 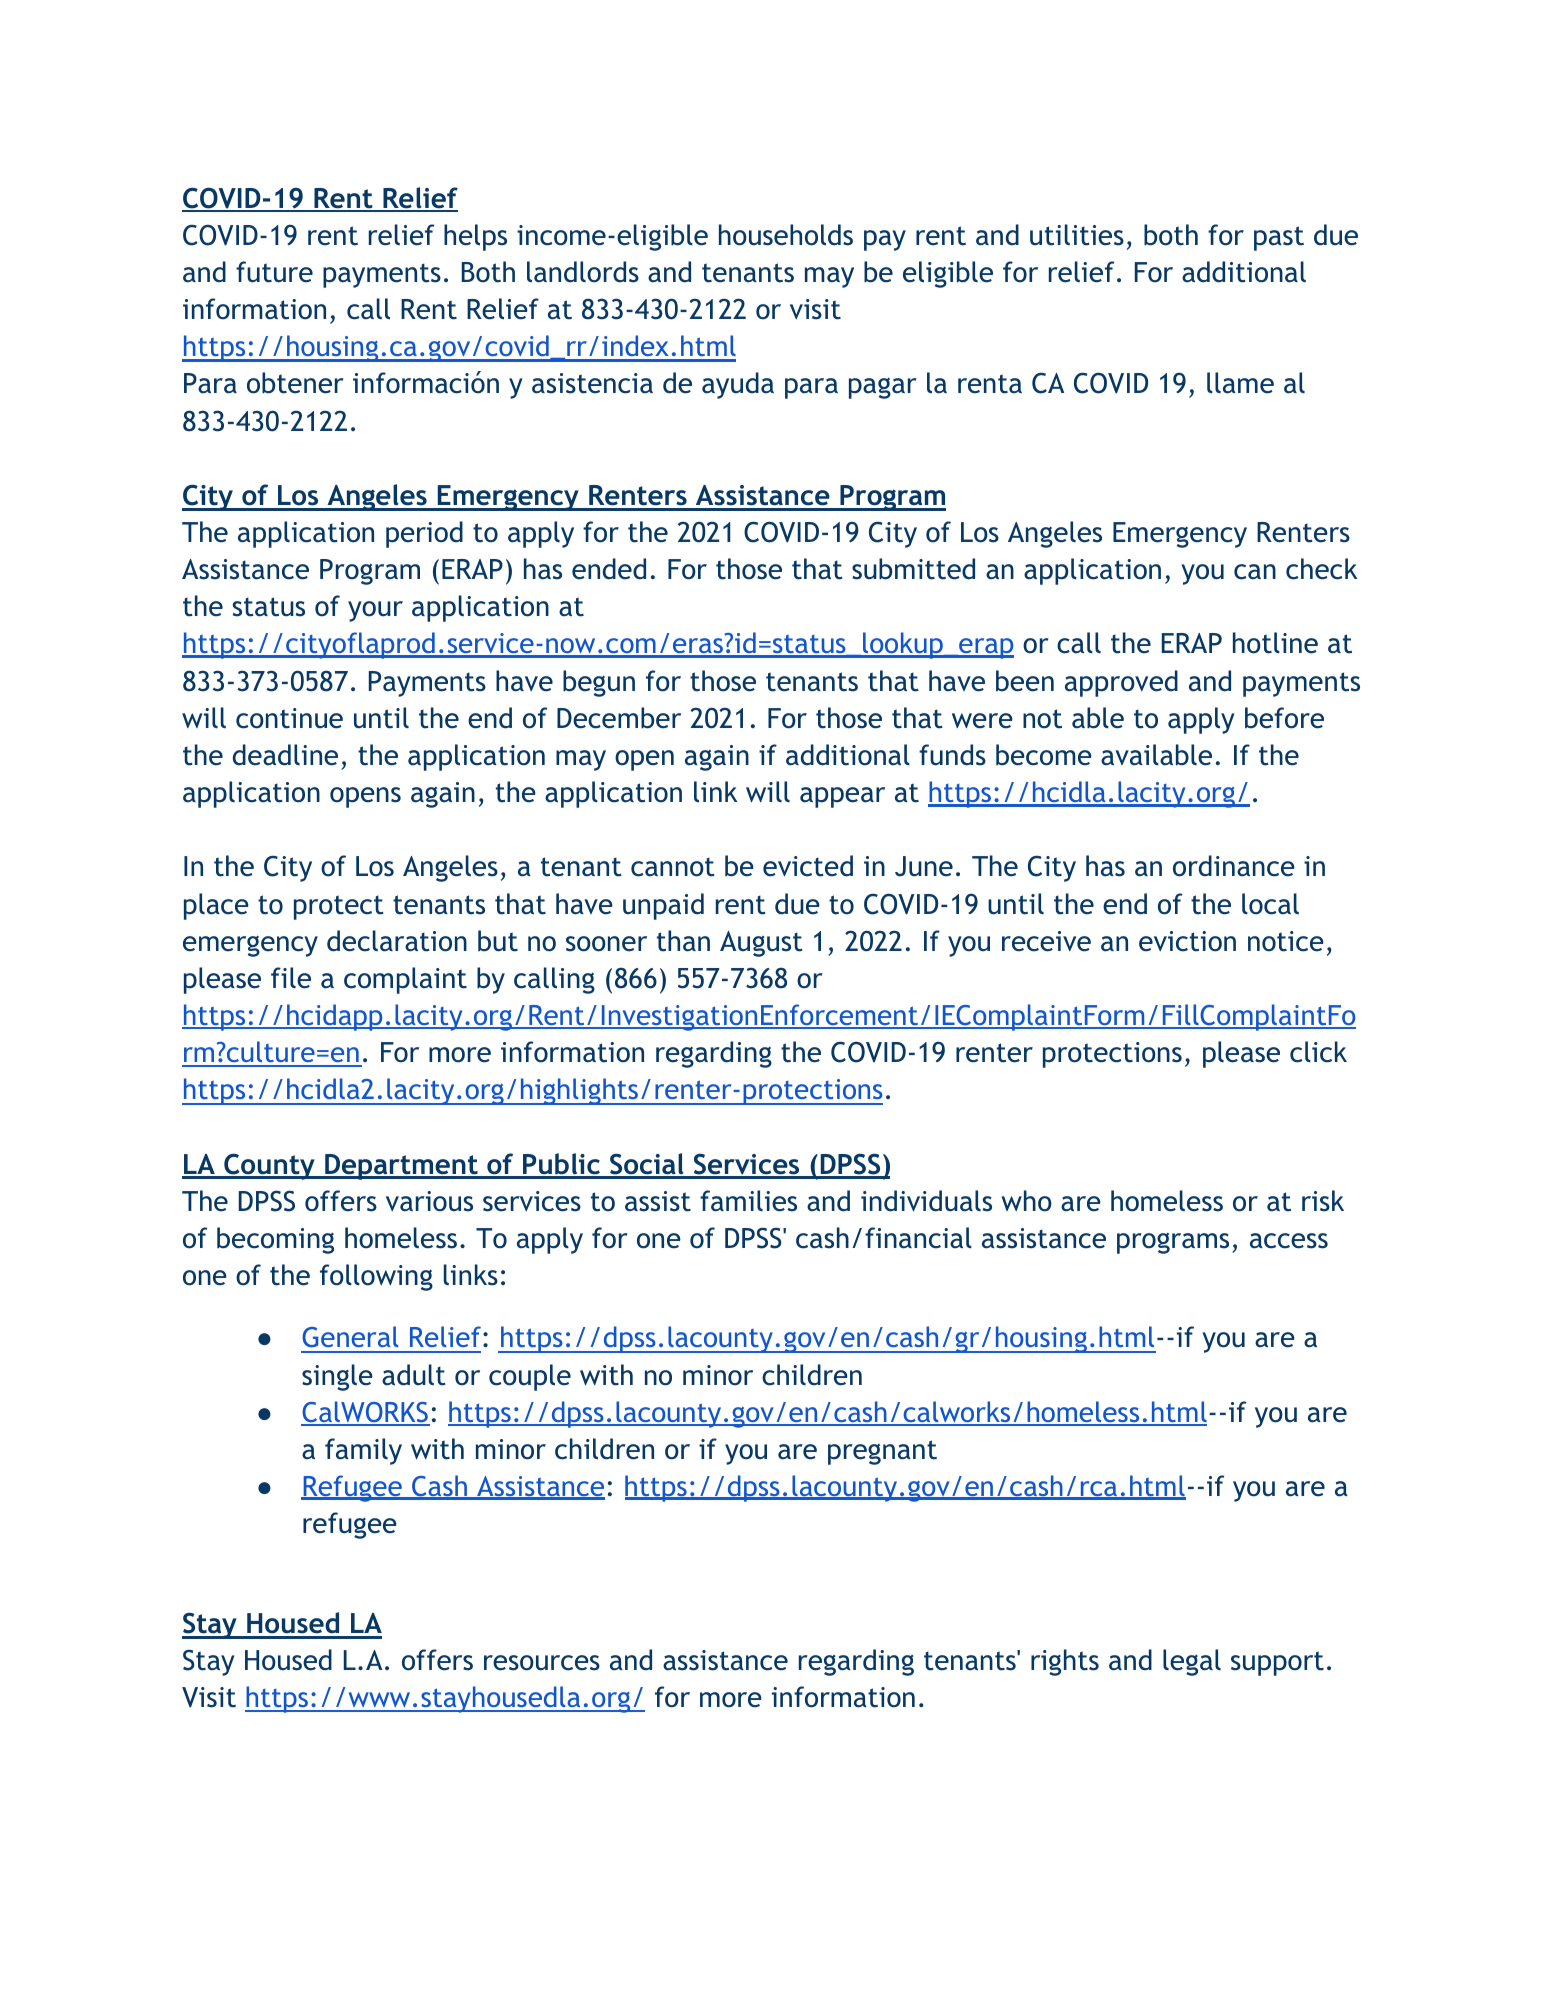 What do you see at coordinates (542, 1663) in the screenshot?
I see `resources` at bounding box center [542, 1663].
